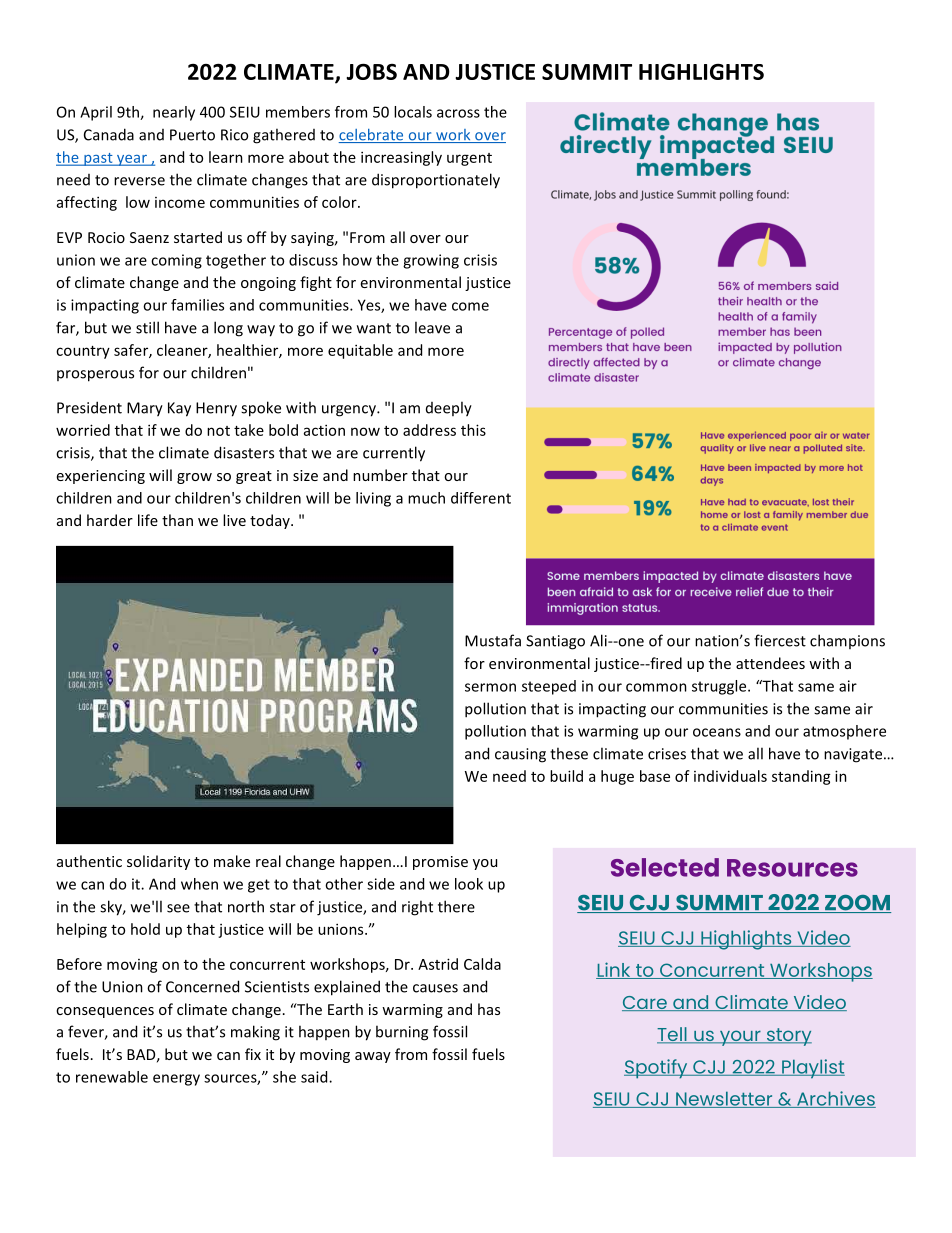 Image resolution: width=952 pixels, height=1233 pixels. What do you see at coordinates (176, 1080) in the screenshot?
I see `energy` at bounding box center [176, 1080].
